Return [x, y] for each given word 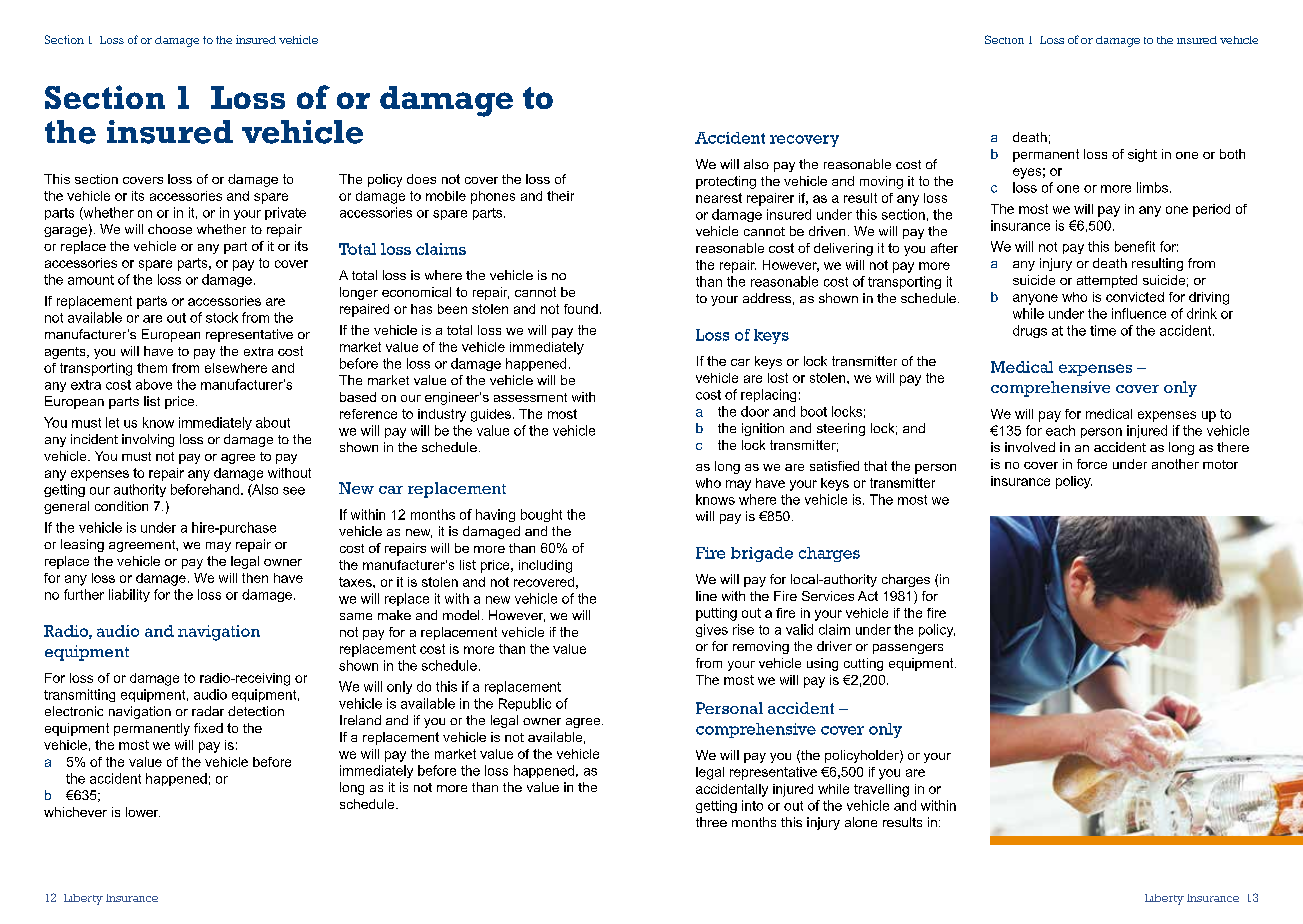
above [154, 384]
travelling [881, 790]
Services [828, 596]
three [711, 822]
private [285, 213]
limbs [1154, 187]
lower [143, 812]
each [1060, 430]
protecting [726, 182]
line [706, 596]
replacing [768, 395]
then [255, 578]
